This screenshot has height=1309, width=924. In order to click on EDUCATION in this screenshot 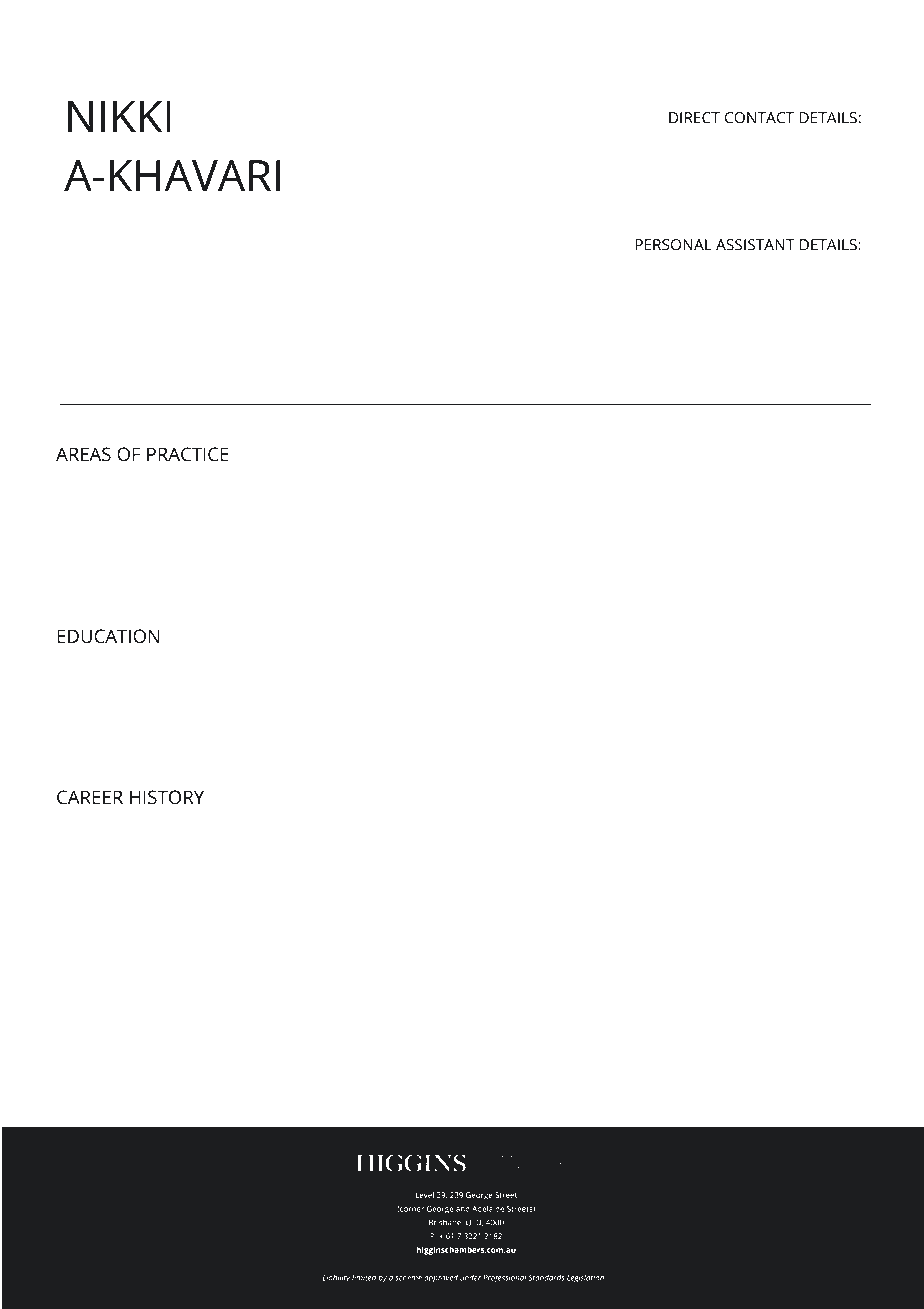, I will do `click(109, 636)`.
